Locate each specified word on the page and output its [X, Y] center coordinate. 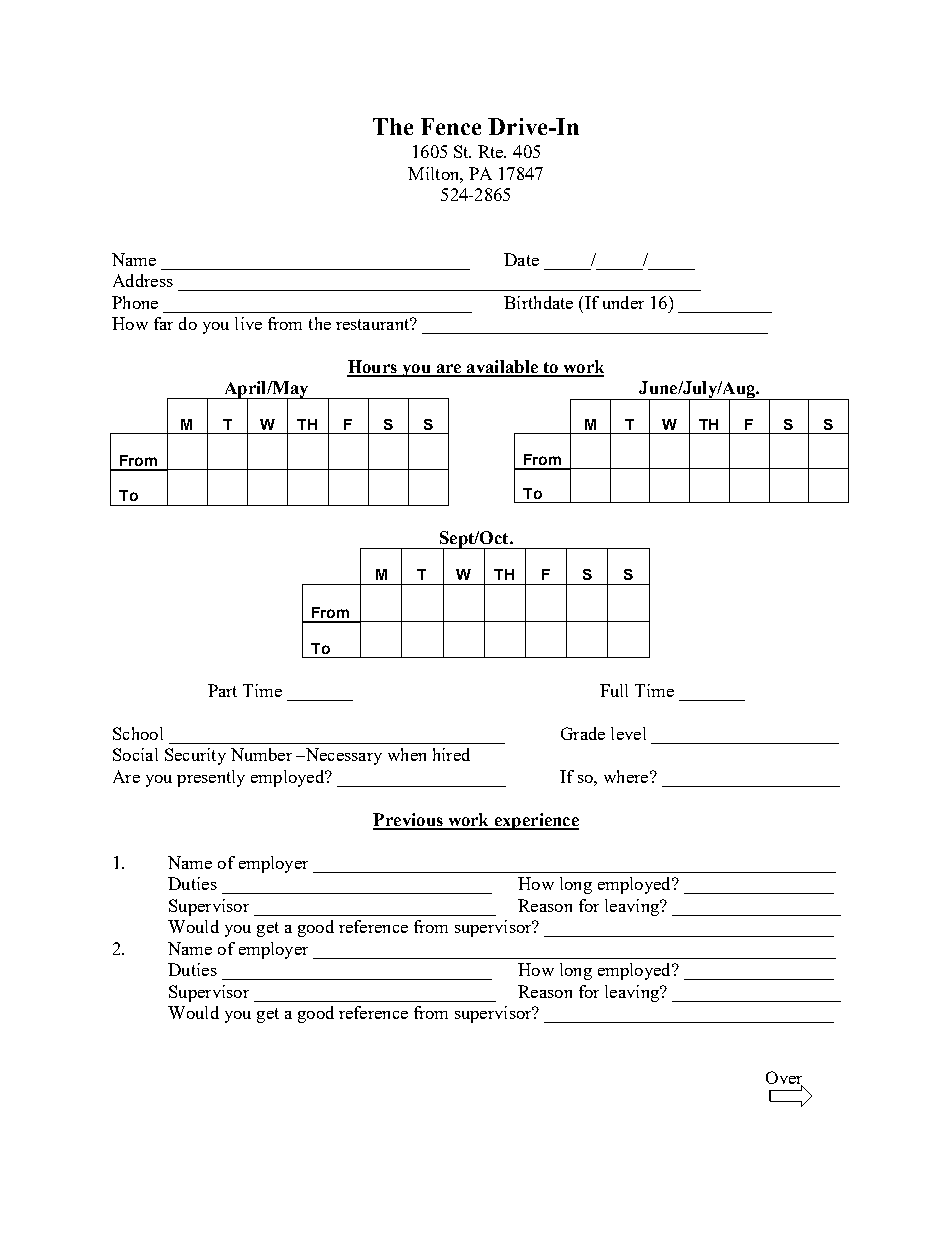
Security [195, 756]
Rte [492, 151]
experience [535, 821]
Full [614, 690]
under [623, 302]
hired [451, 754]
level [628, 733]
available [502, 368]
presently [211, 778]
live [248, 323]
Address [143, 280]
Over [784, 1078]
